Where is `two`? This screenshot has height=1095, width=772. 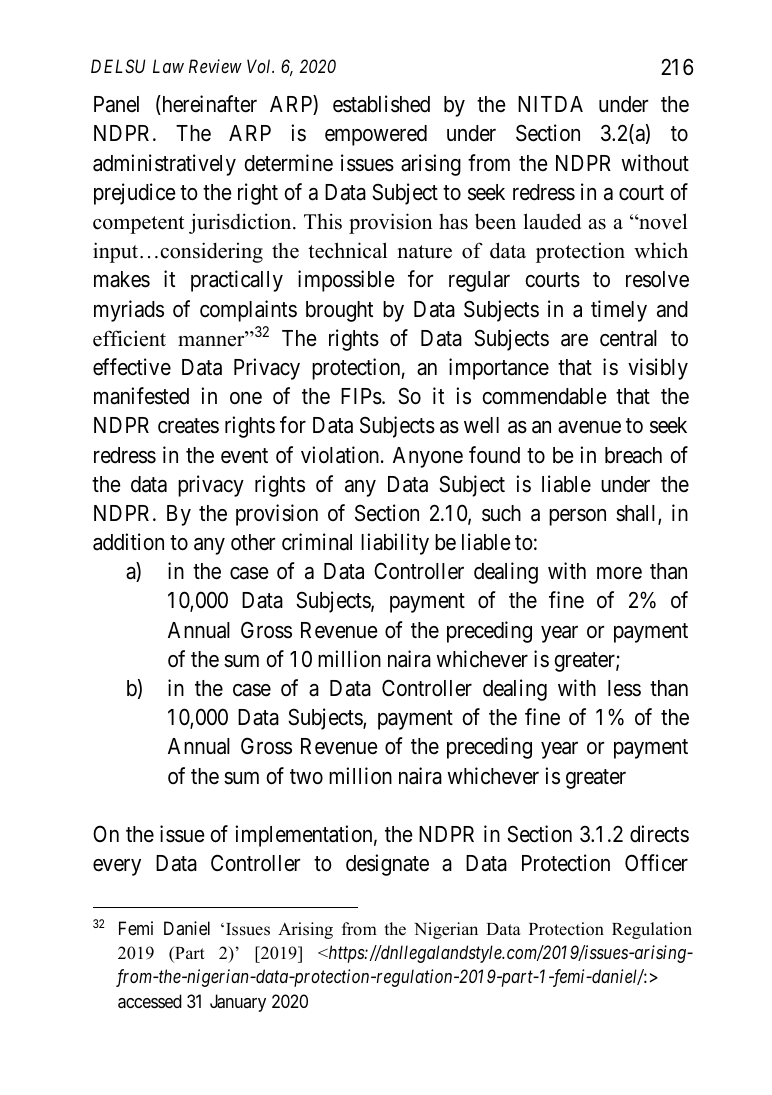 two is located at coordinates (306, 777).
